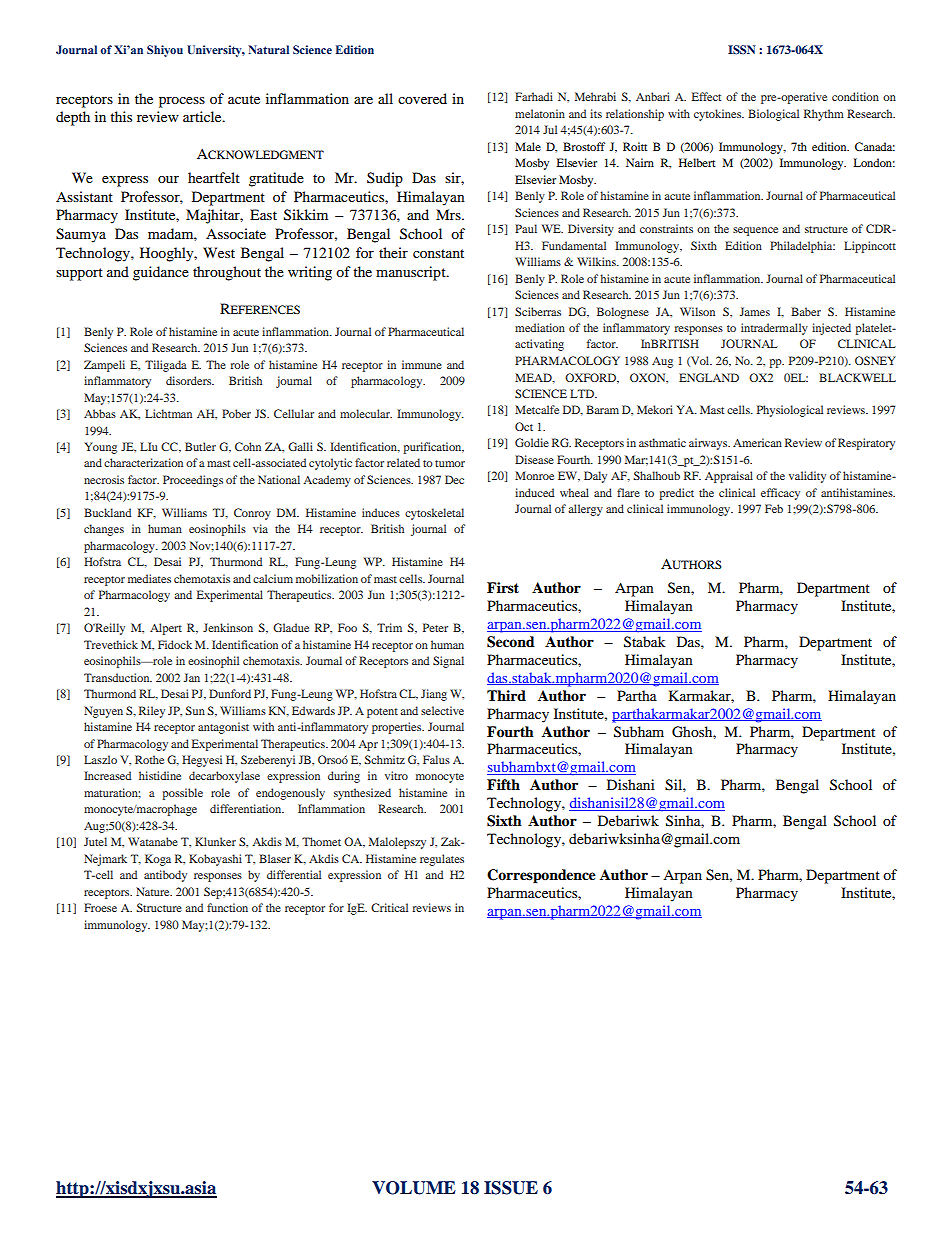 The image size is (952, 1233). I want to click on VOLUME, so click(414, 1188).
